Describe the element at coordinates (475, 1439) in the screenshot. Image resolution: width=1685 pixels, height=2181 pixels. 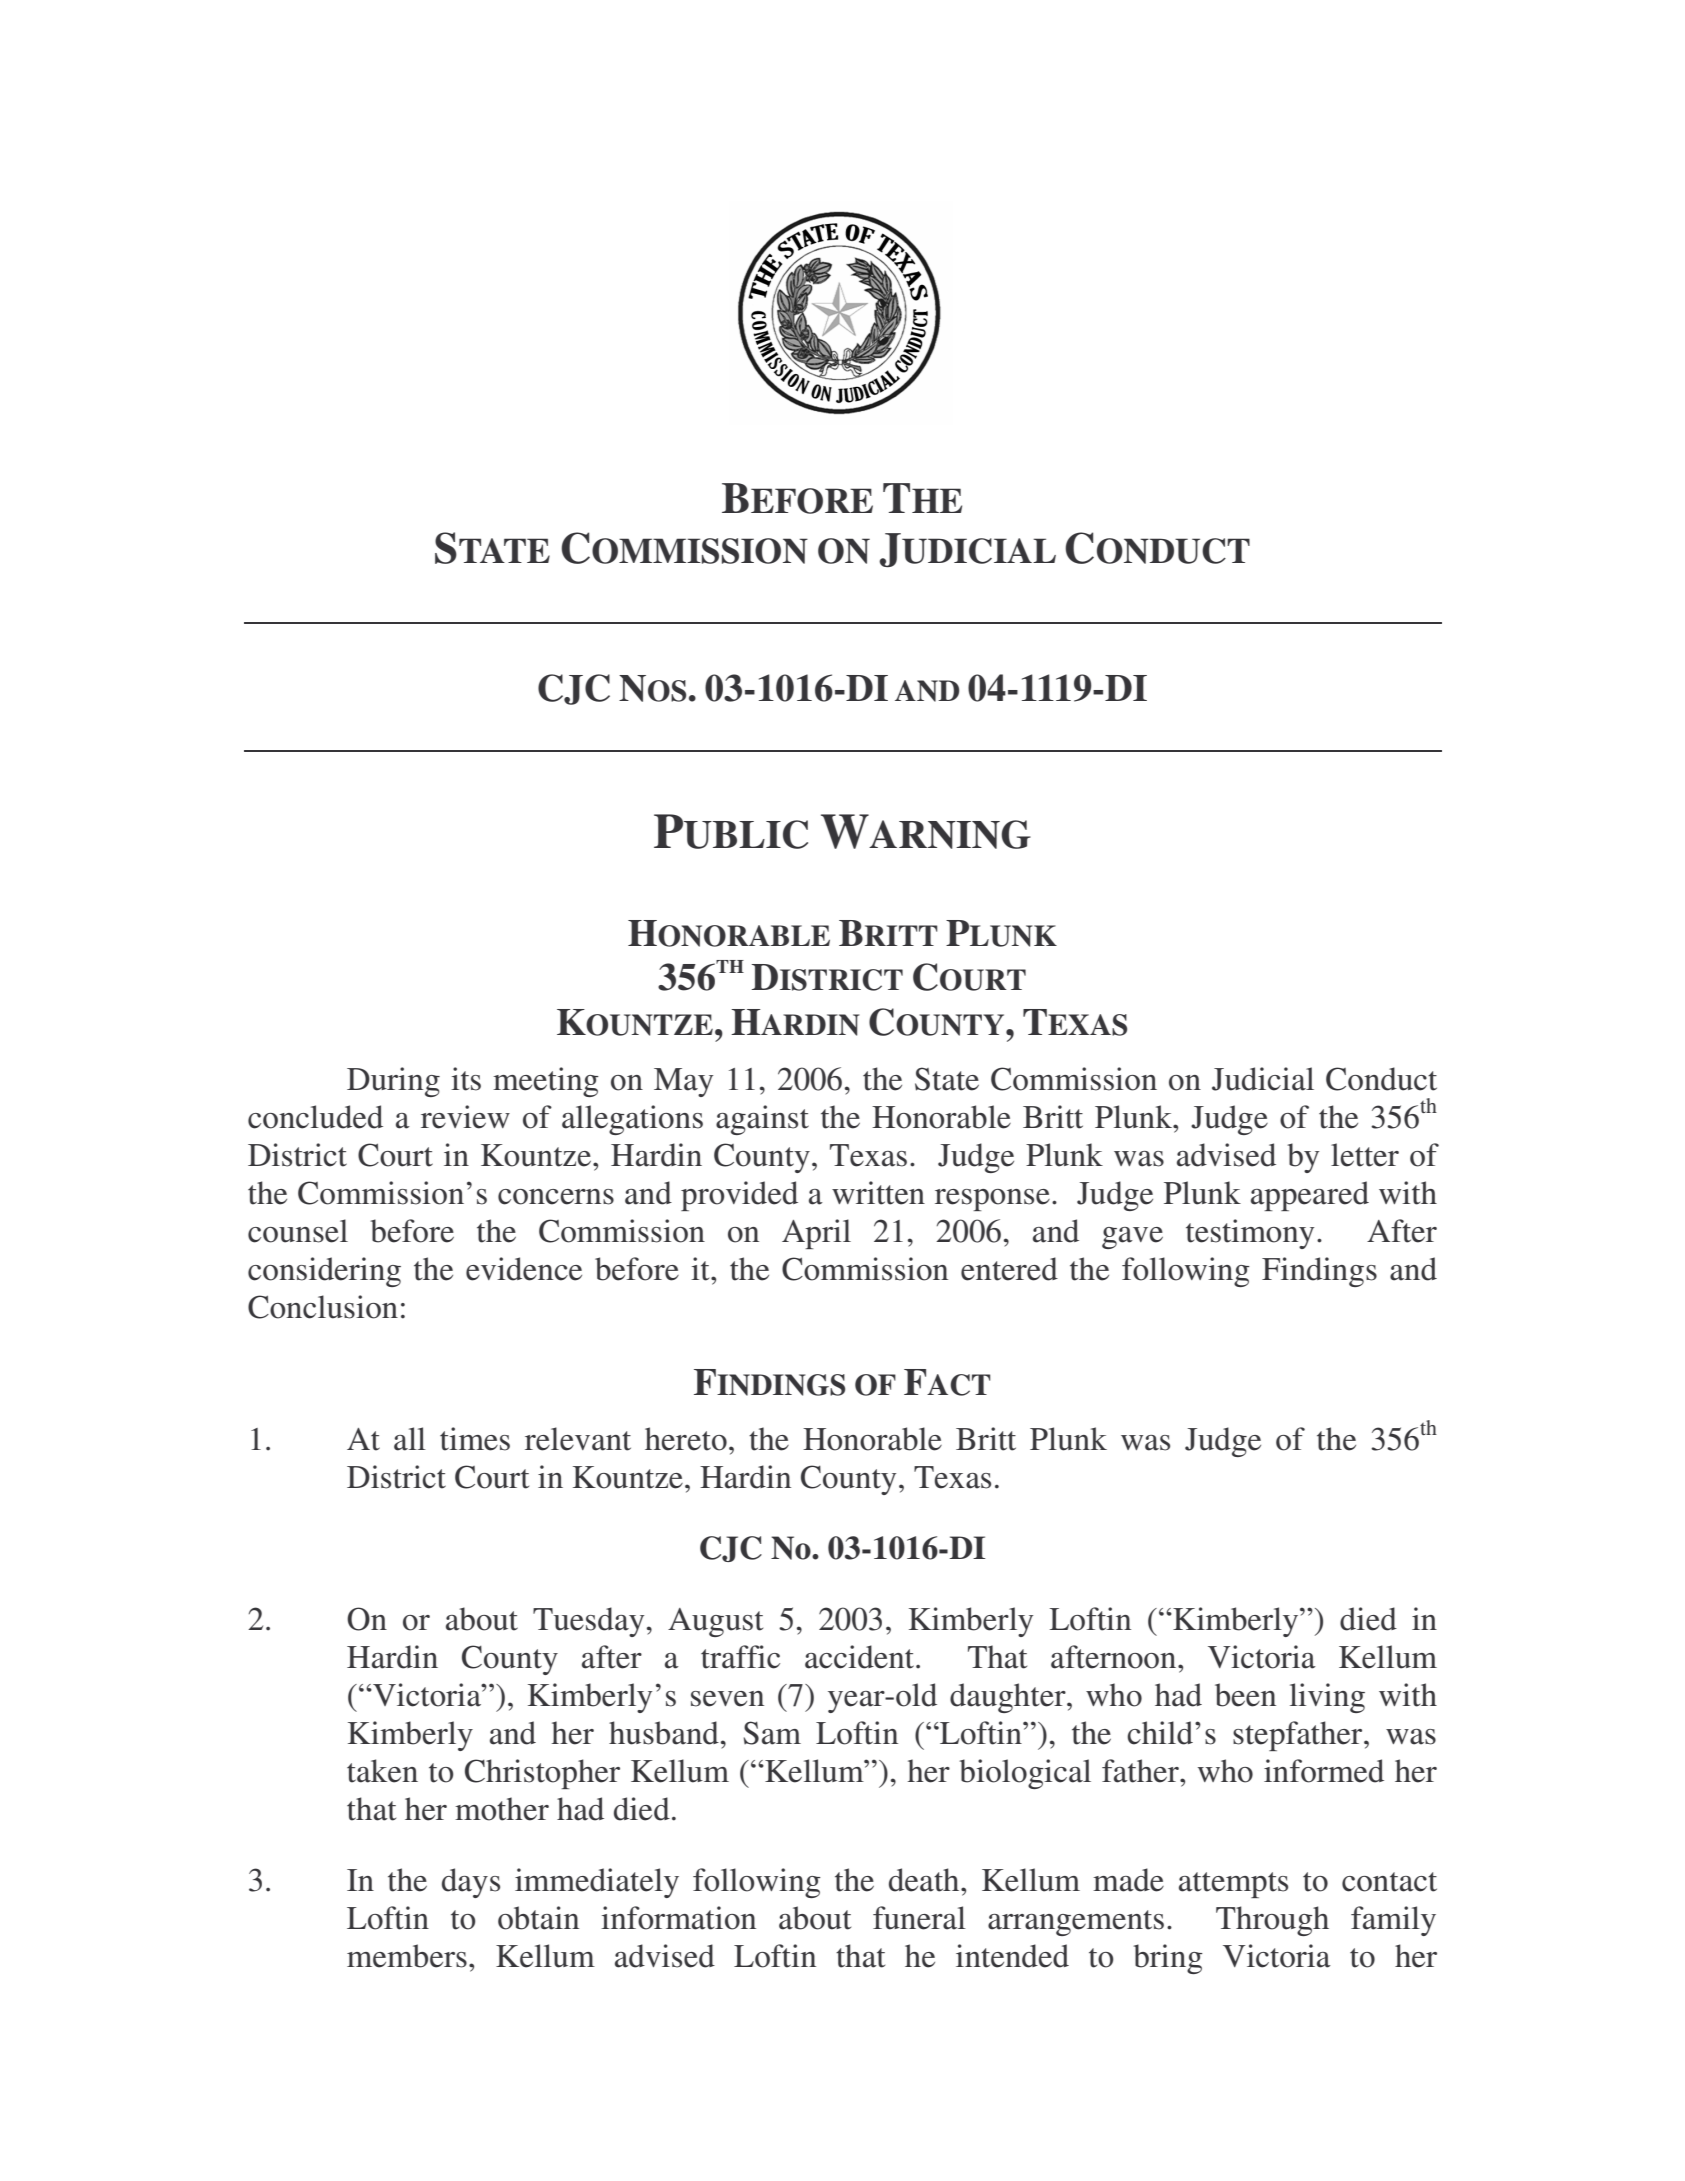
I see `times` at that location.
